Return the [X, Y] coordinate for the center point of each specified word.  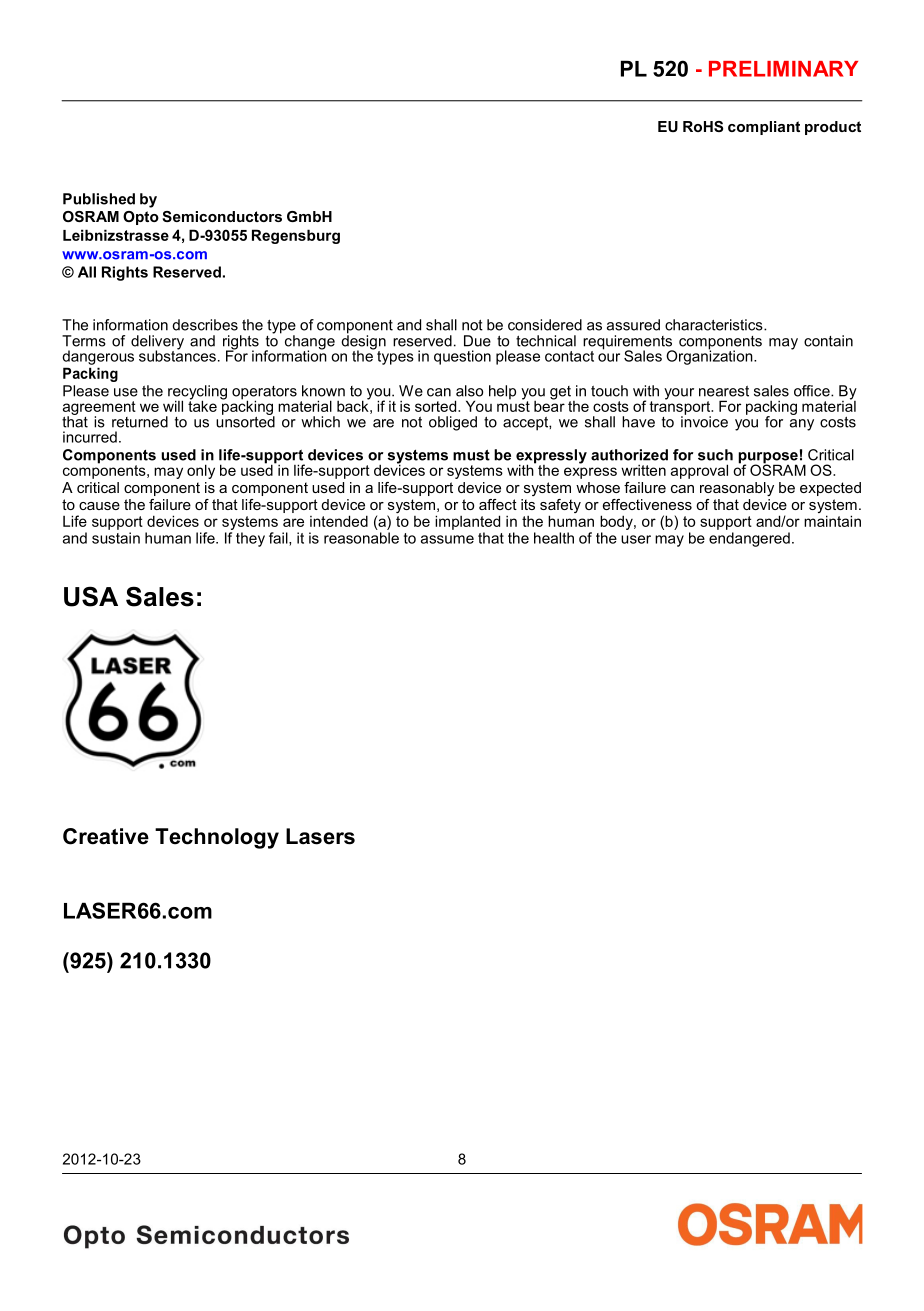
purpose [768, 459]
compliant [764, 128]
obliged [453, 423]
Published [99, 199]
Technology [217, 838]
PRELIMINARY [783, 69]
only [201, 471]
